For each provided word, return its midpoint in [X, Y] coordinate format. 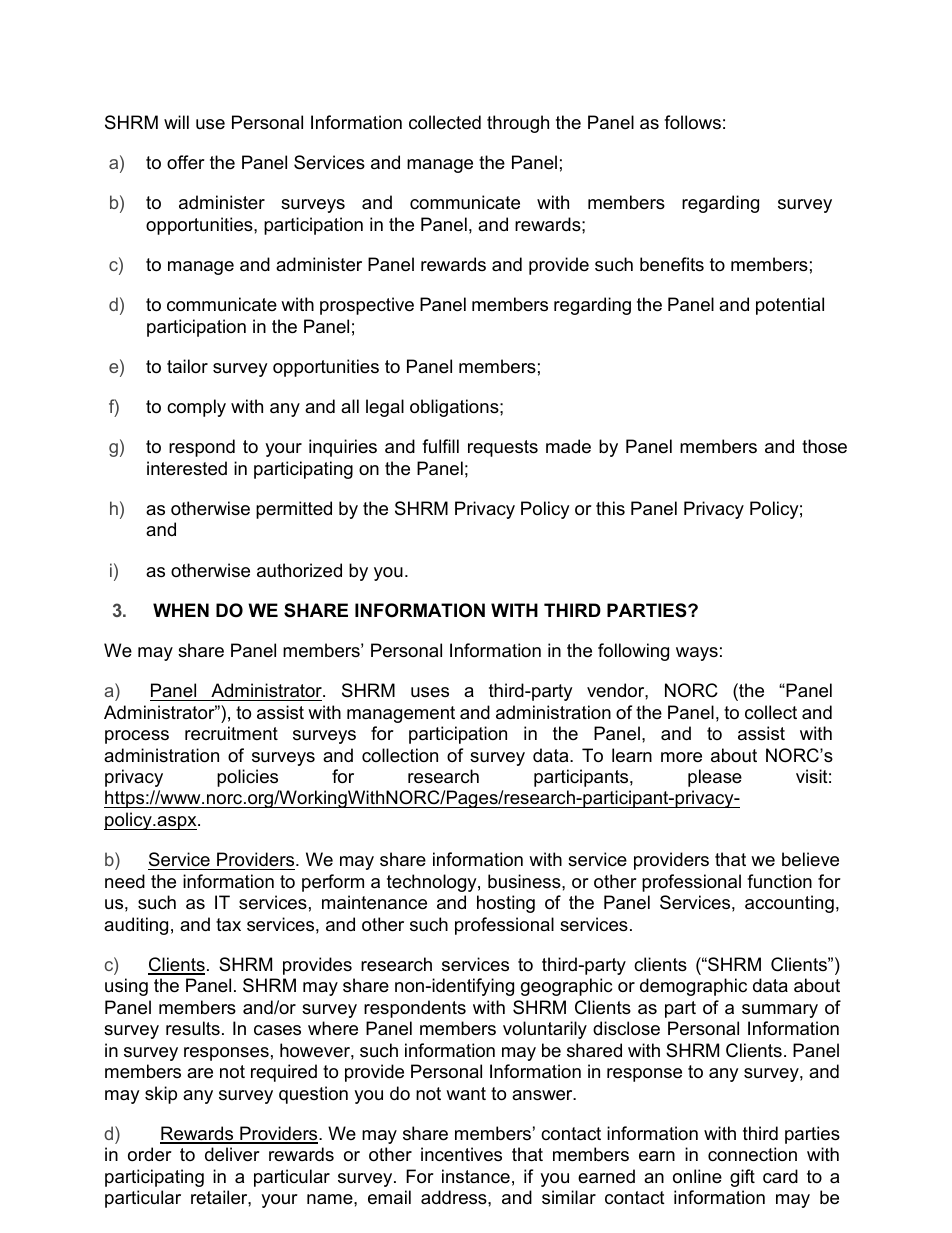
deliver [232, 1154]
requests [503, 448]
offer [186, 162]
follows [692, 122]
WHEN [181, 610]
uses [430, 692]
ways [697, 654]
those [824, 446]
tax [228, 925]
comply [196, 408]
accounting [789, 904]
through [518, 124]
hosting [506, 904]
